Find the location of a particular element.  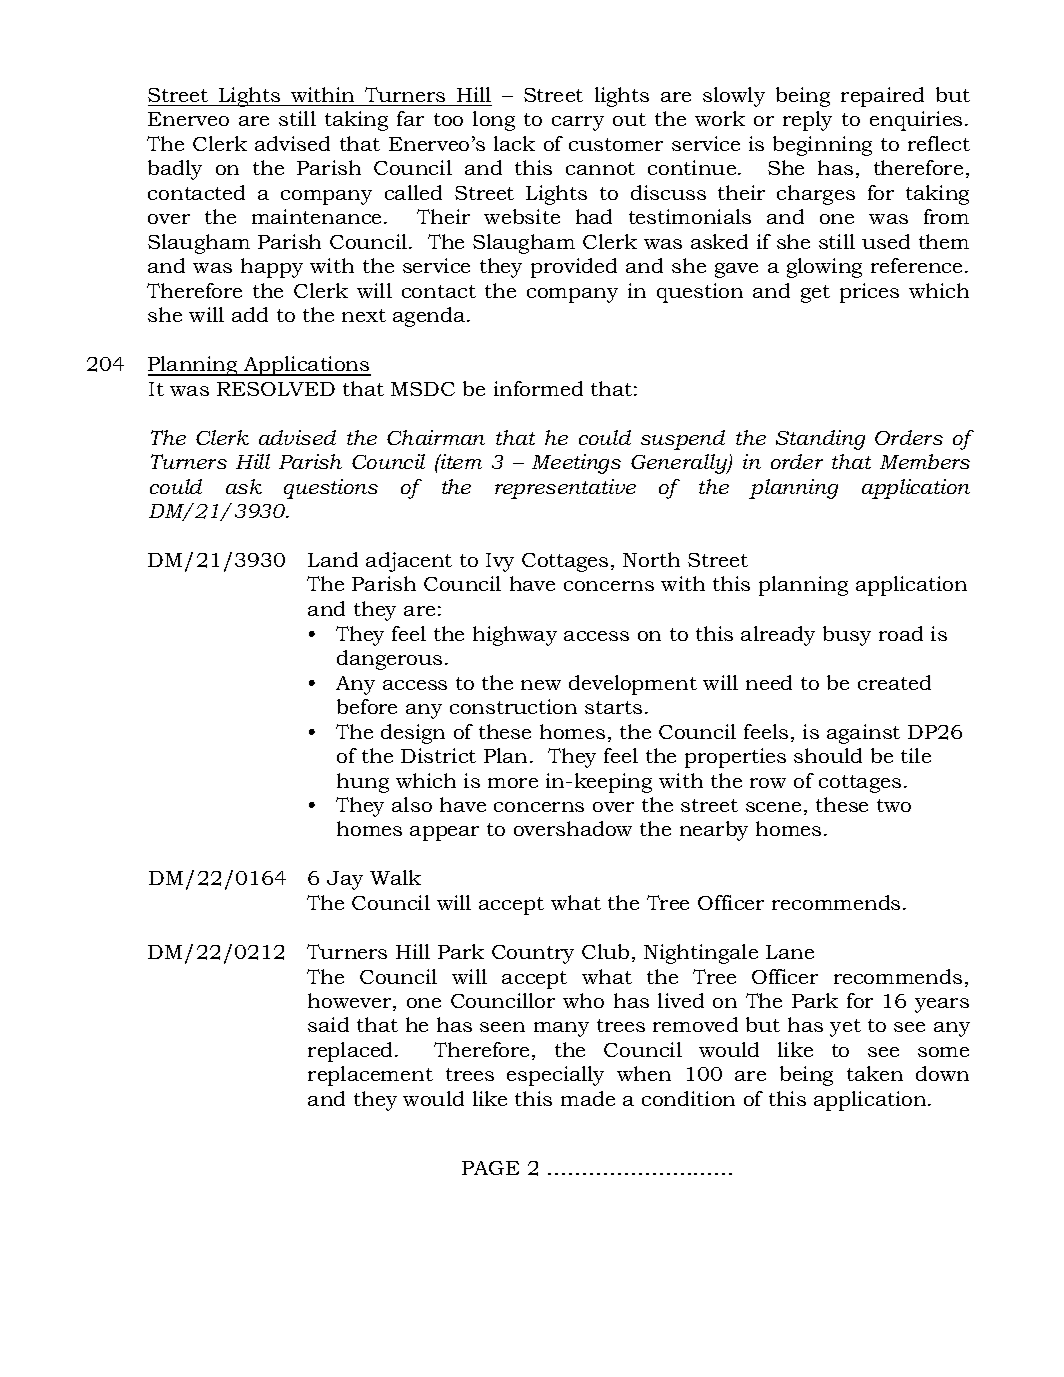

Land is located at coordinates (333, 559).
